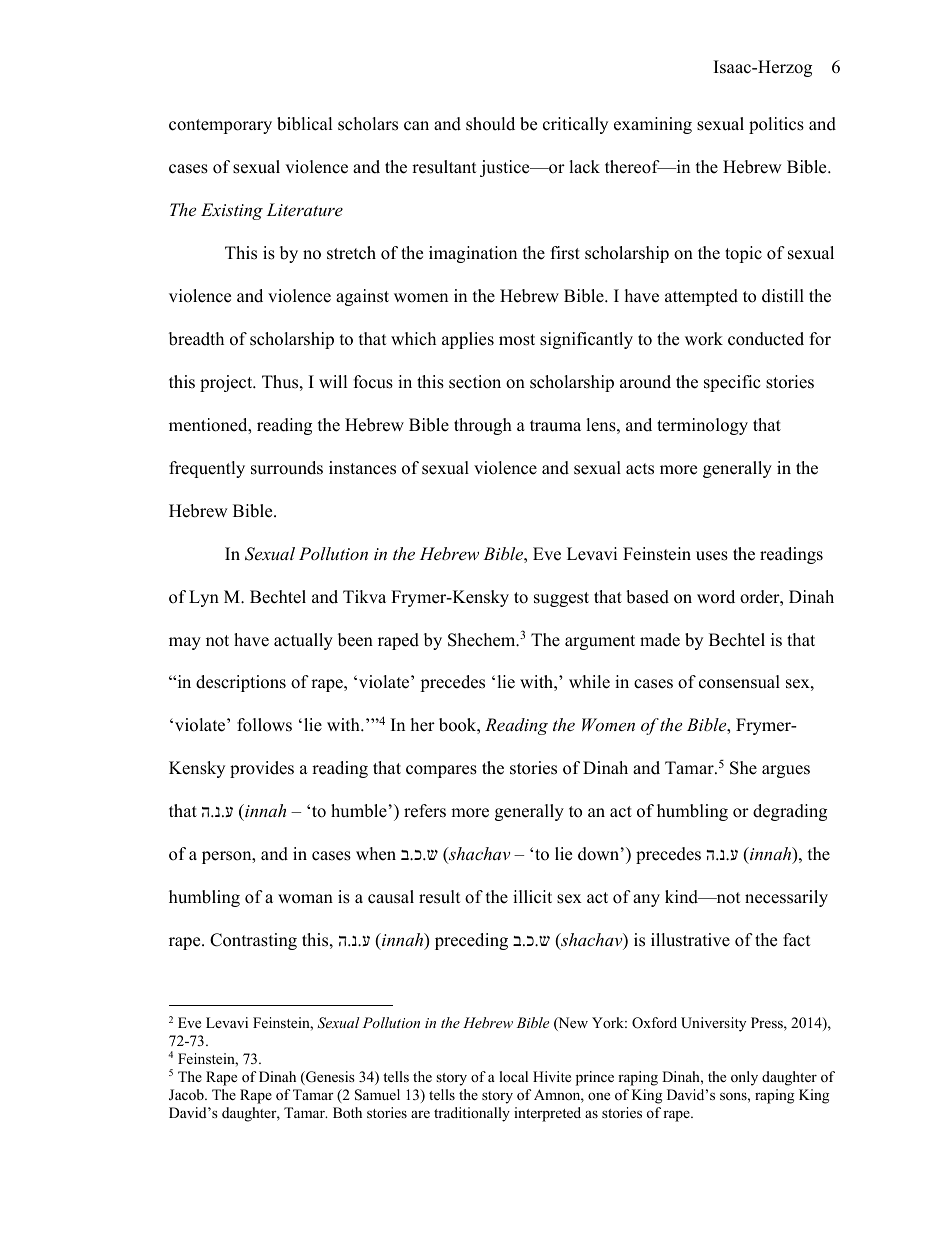 This image has width=952, height=1233. What do you see at coordinates (716, 597) in the image?
I see `word` at bounding box center [716, 597].
